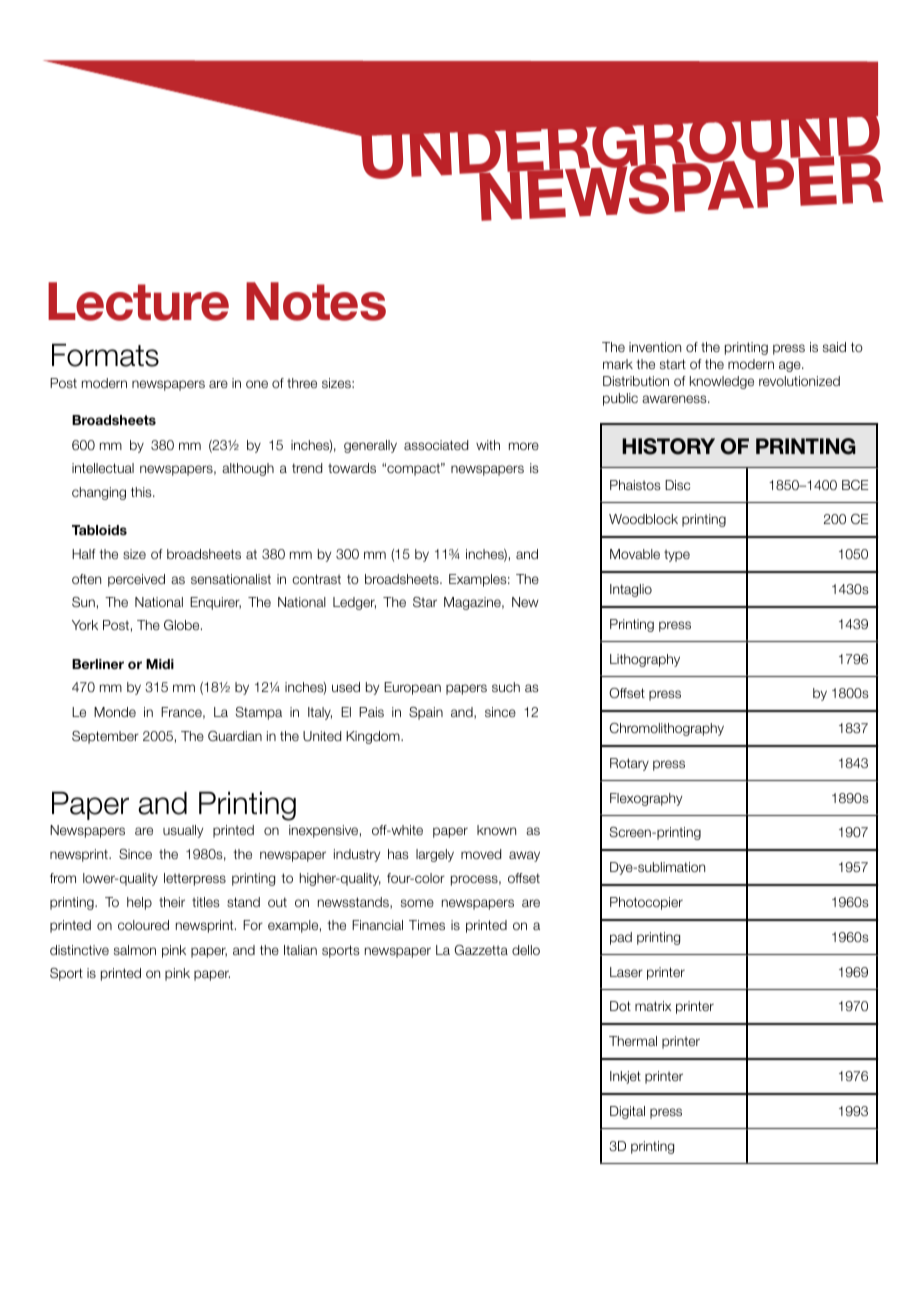 This document has width=924, height=1308. What do you see at coordinates (142, 492) in the document?
I see `this` at bounding box center [142, 492].
